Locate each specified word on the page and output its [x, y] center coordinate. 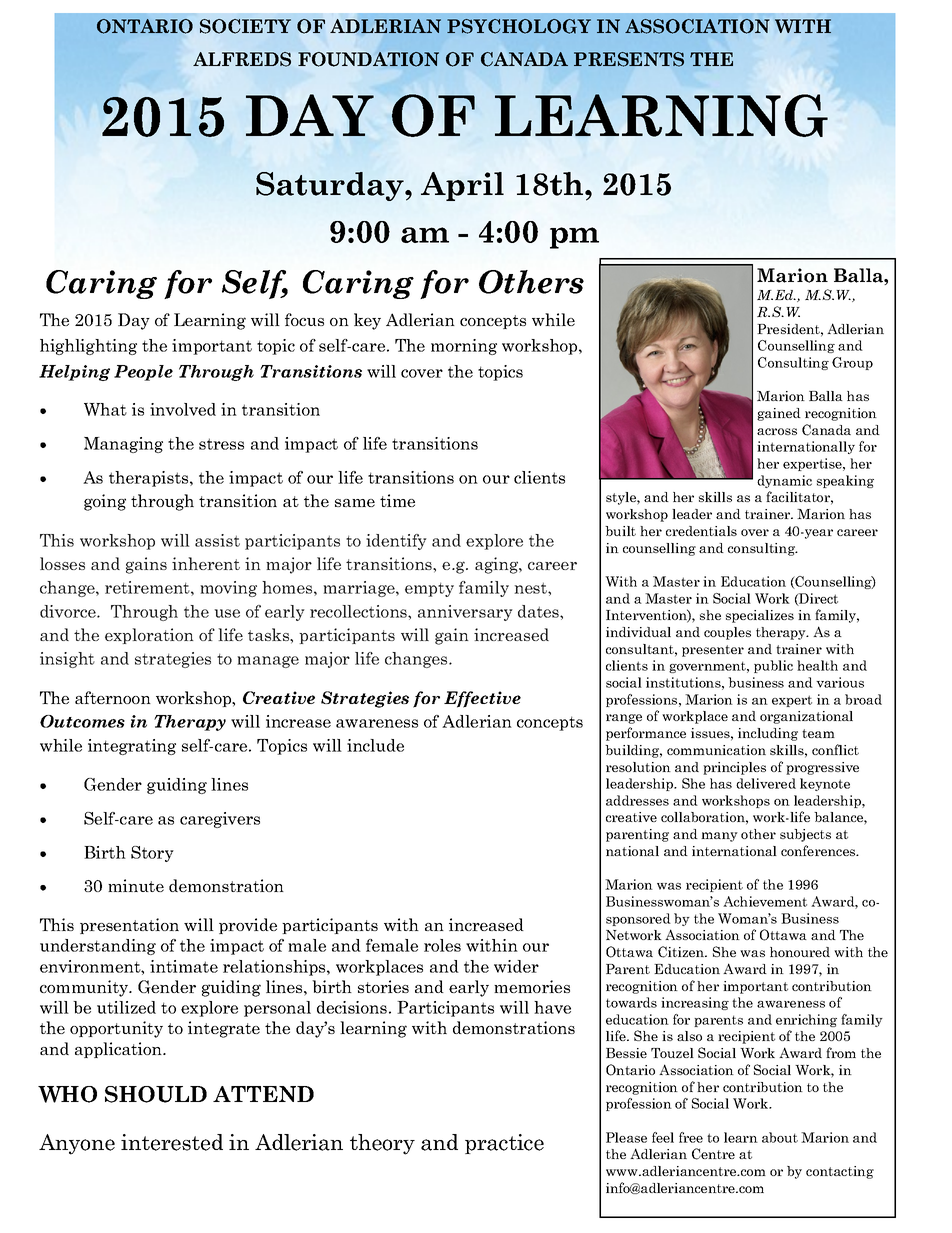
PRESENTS [629, 59]
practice [504, 1144]
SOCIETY [245, 26]
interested [172, 1142]
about [780, 1137]
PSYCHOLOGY [519, 26]
